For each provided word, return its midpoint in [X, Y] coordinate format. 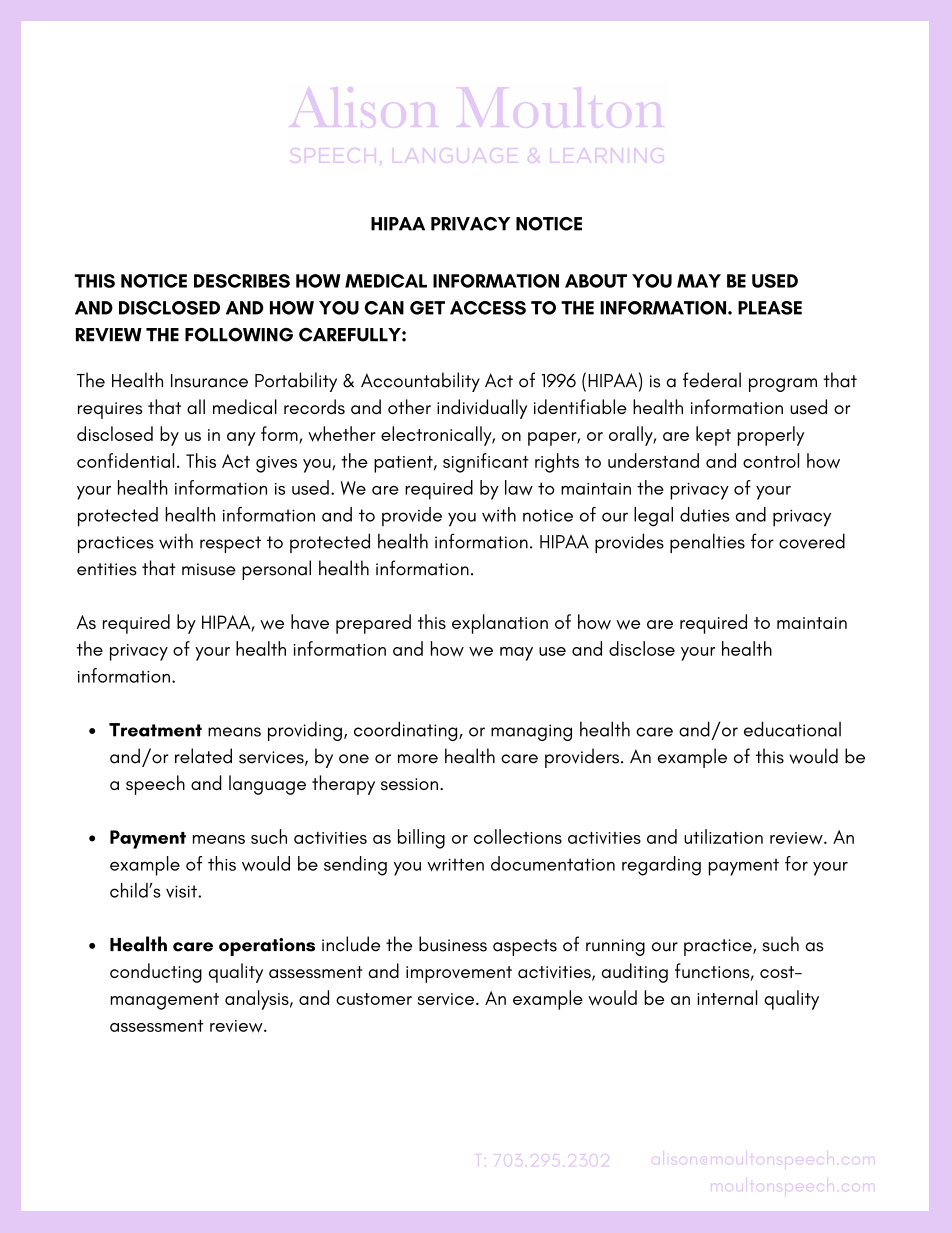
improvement [459, 974]
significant [486, 463]
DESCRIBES [242, 281]
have [310, 621]
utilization [723, 836]
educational [792, 729]
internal [727, 997]
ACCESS [488, 308]
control [771, 460]
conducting [156, 973]
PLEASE [770, 308]
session [409, 784]
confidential [125, 460]
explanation [500, 624]
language [267, 785]
